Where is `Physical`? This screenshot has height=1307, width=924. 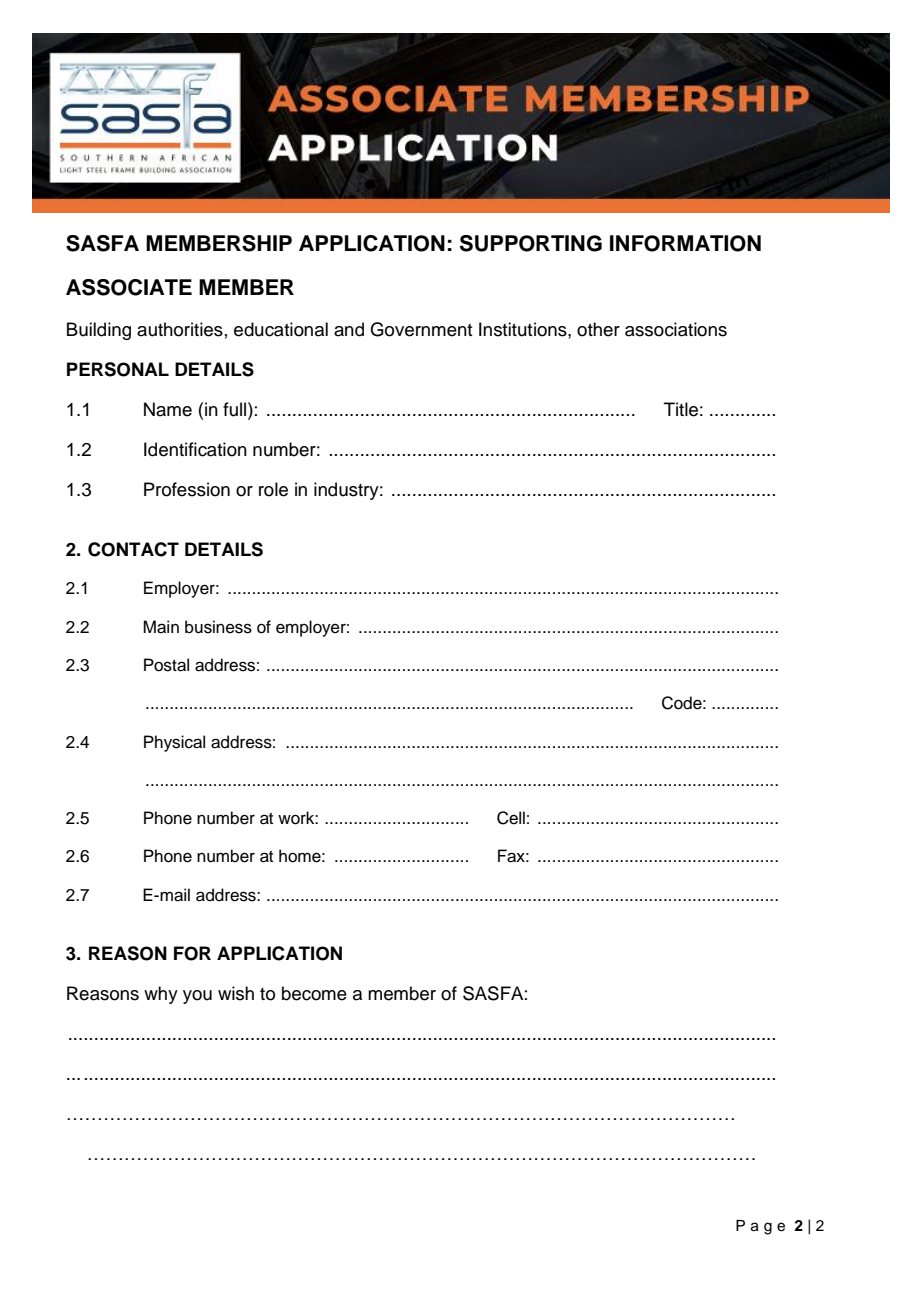 Physical is located at coordinates (174, 743).
